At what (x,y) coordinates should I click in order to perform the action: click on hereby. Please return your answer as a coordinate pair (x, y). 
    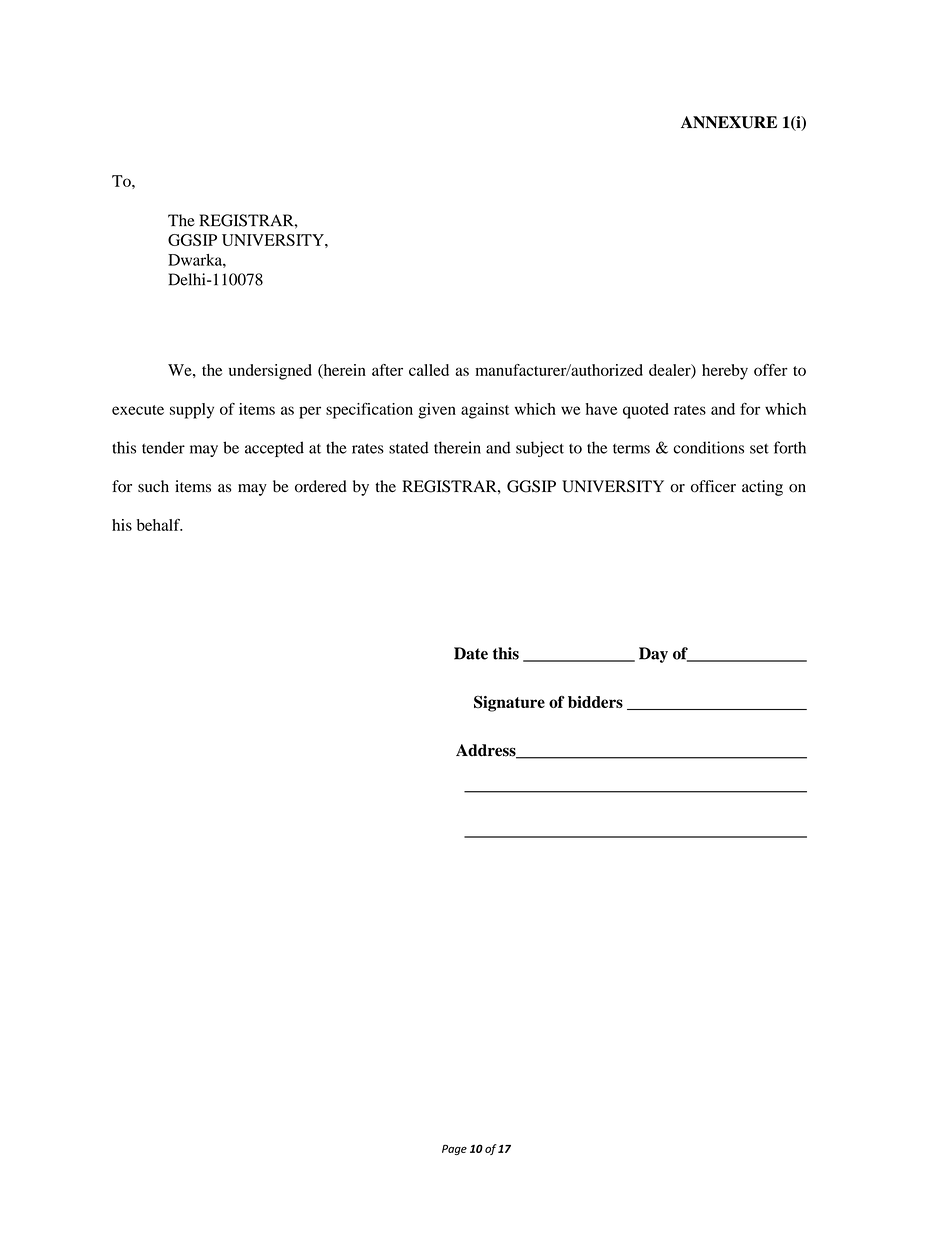
    Looking at the image, I should click on (725, 372).
